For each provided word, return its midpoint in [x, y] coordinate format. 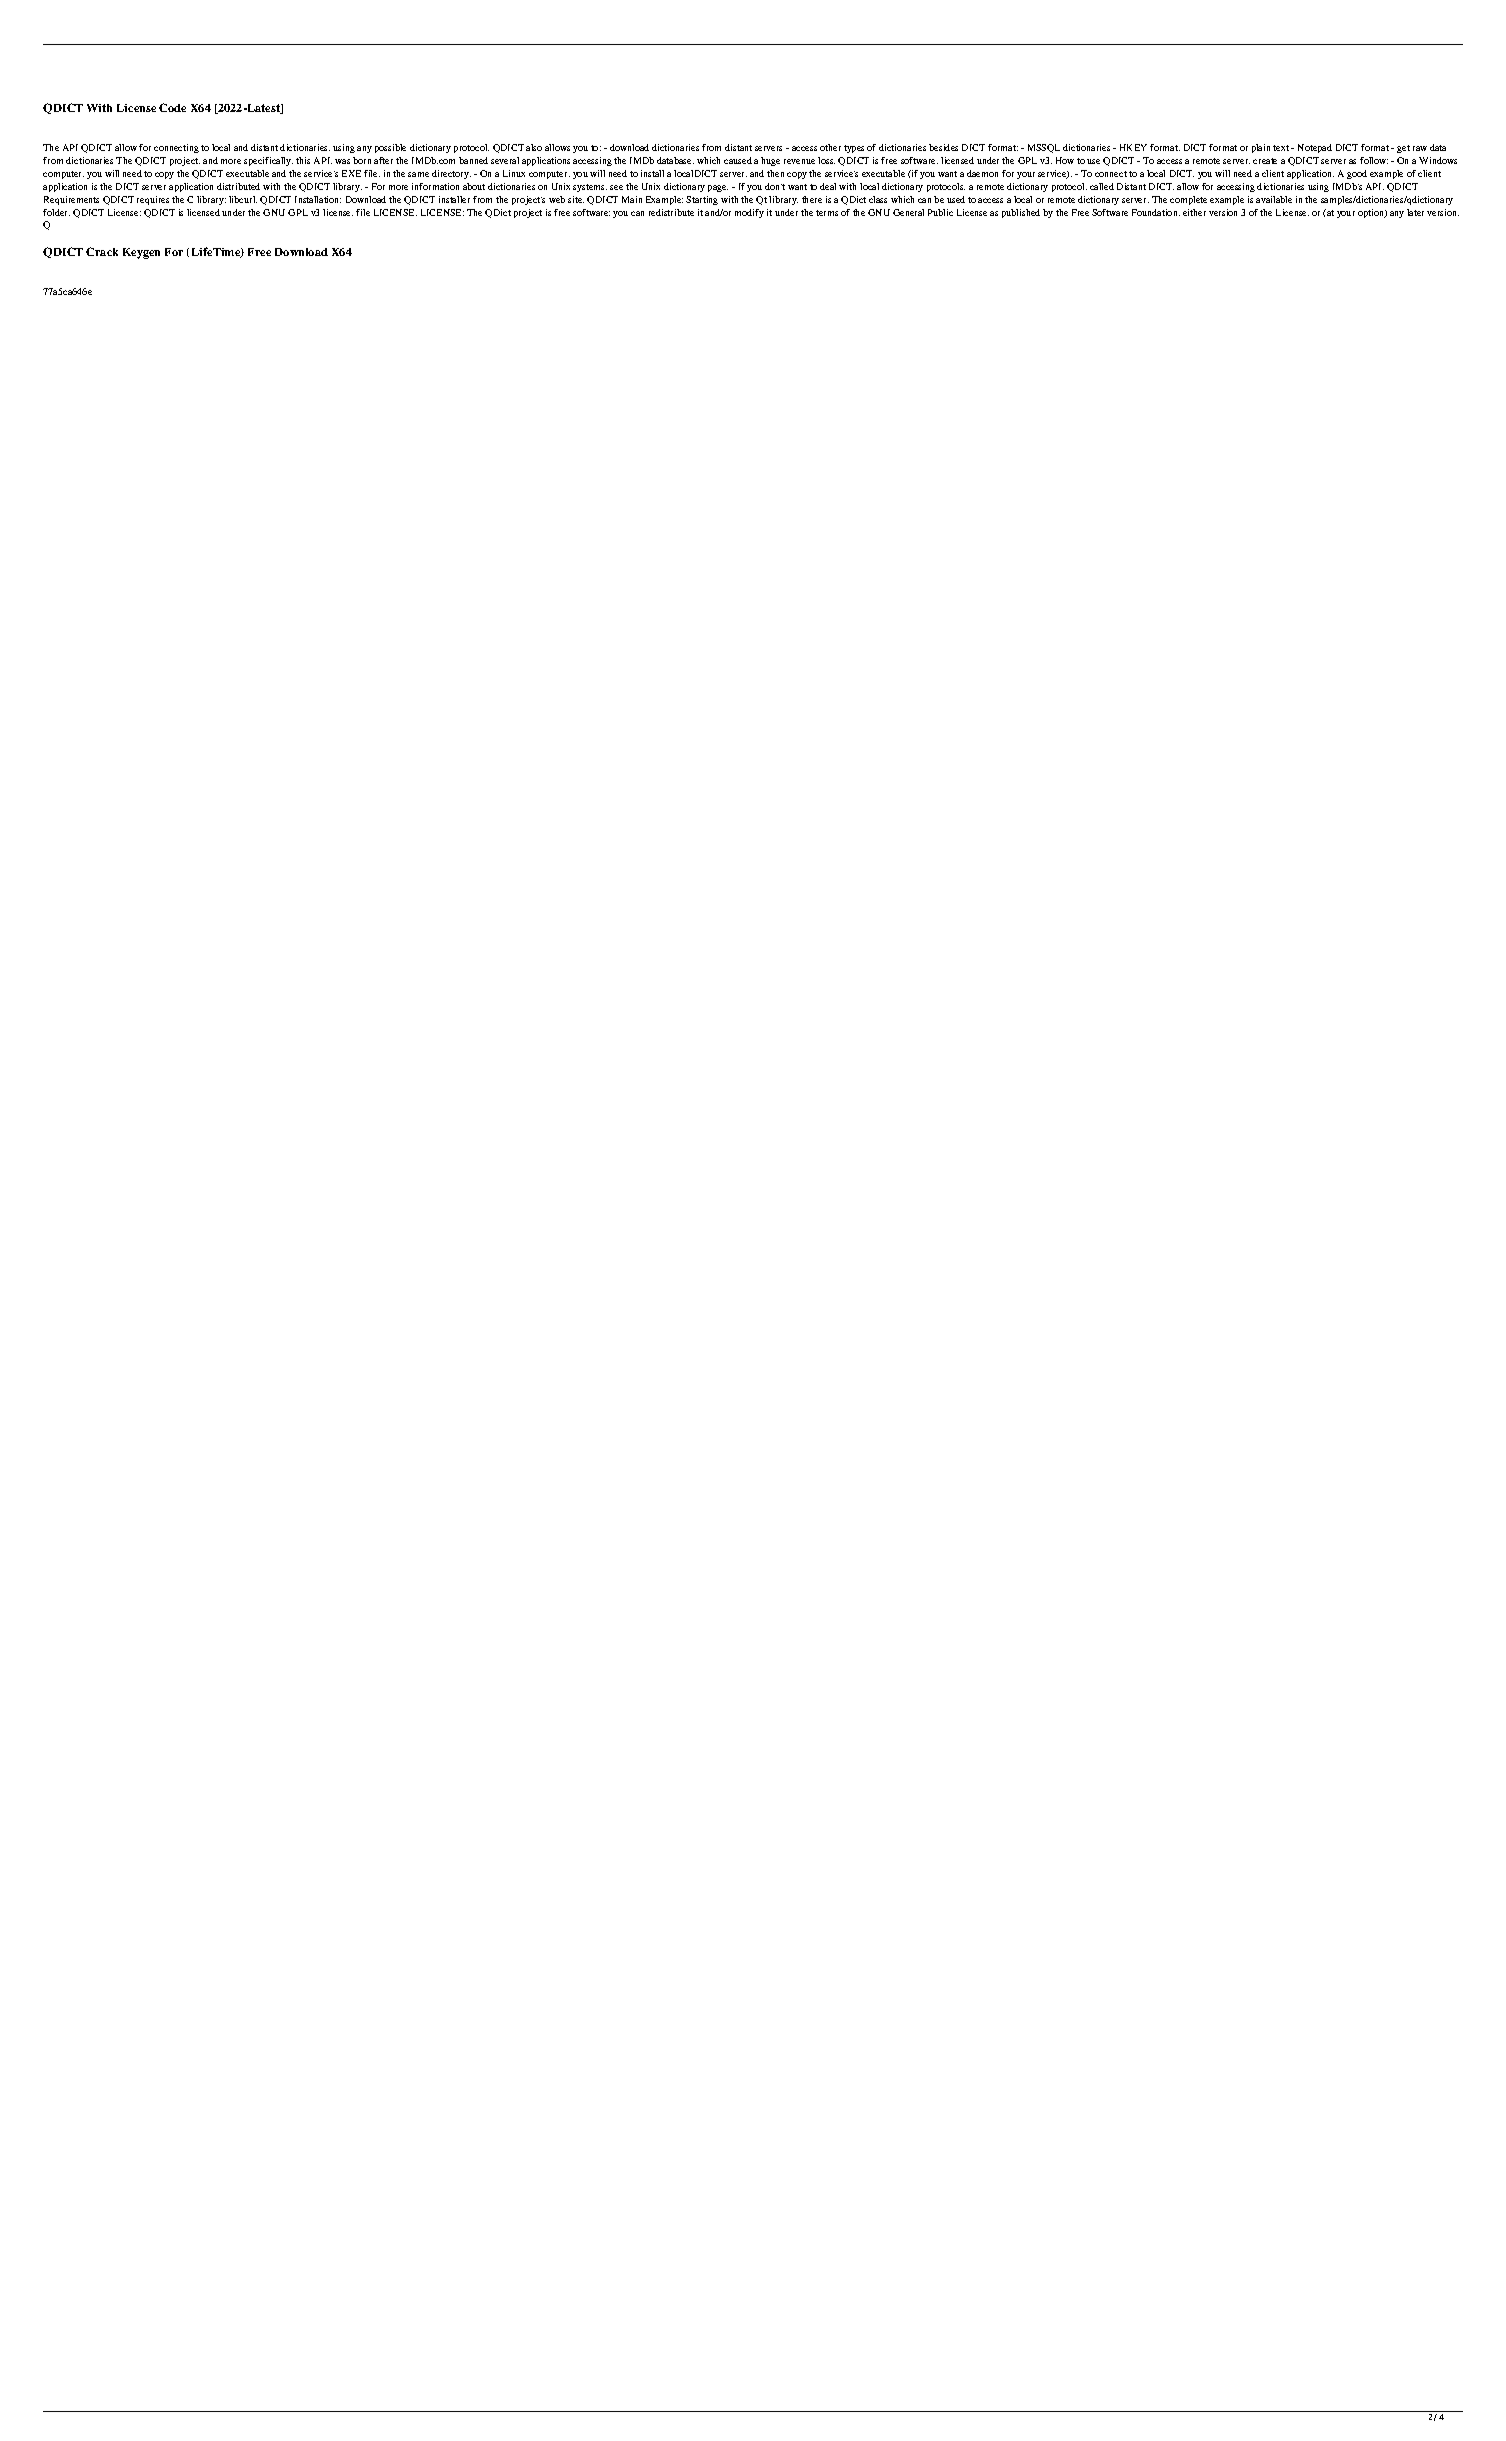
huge [770, 161]
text [1282, 148]
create [1265, 161]
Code [172, 107]
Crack [102, 251]
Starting [702, 200]
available [1274, 199]
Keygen [141, 253]
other [830, 147]
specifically [268, 161]
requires [153, 200]
